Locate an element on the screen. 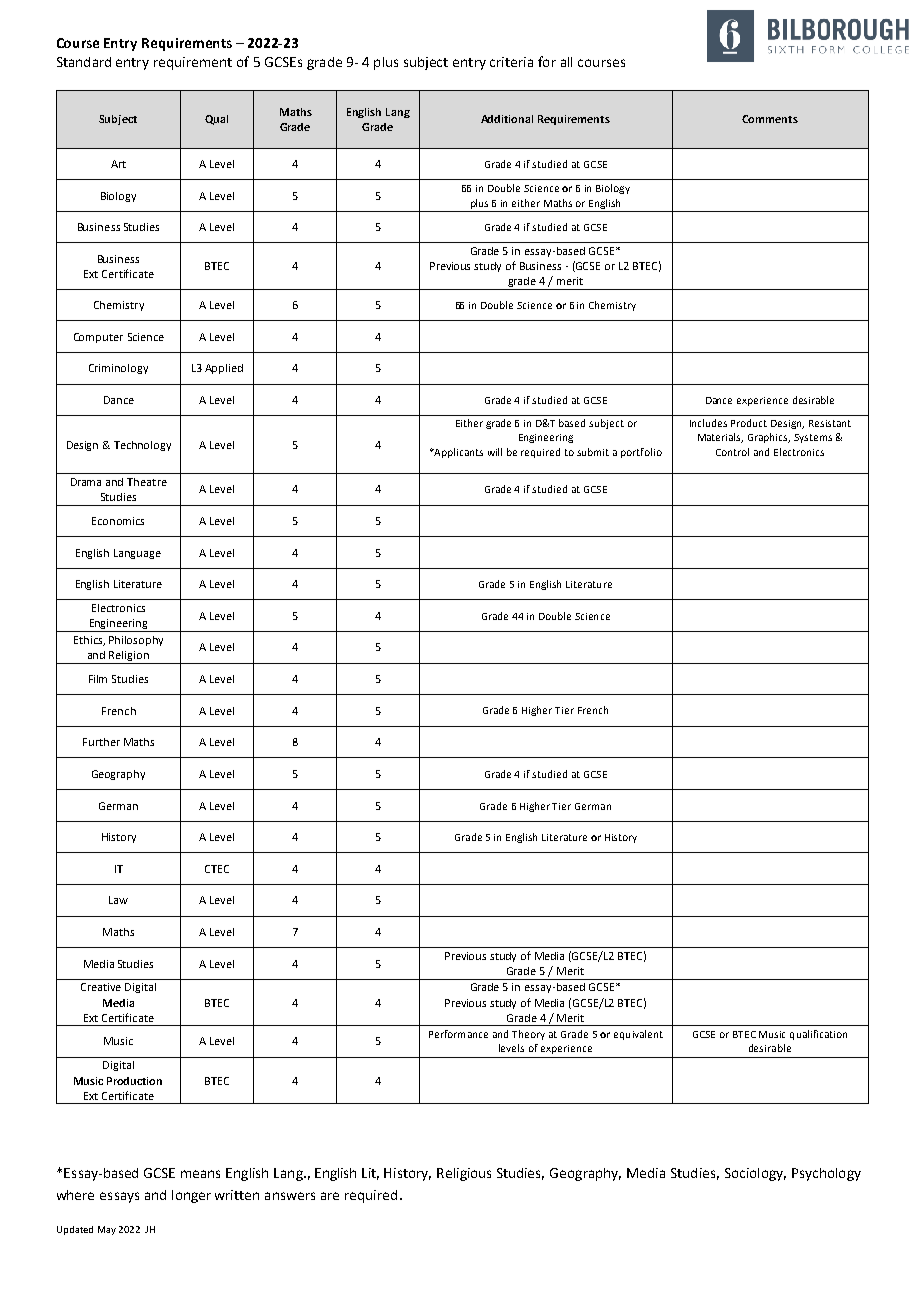 This screenshot has height=1308, width=924. longer is located at coordinates (191, 1196).
